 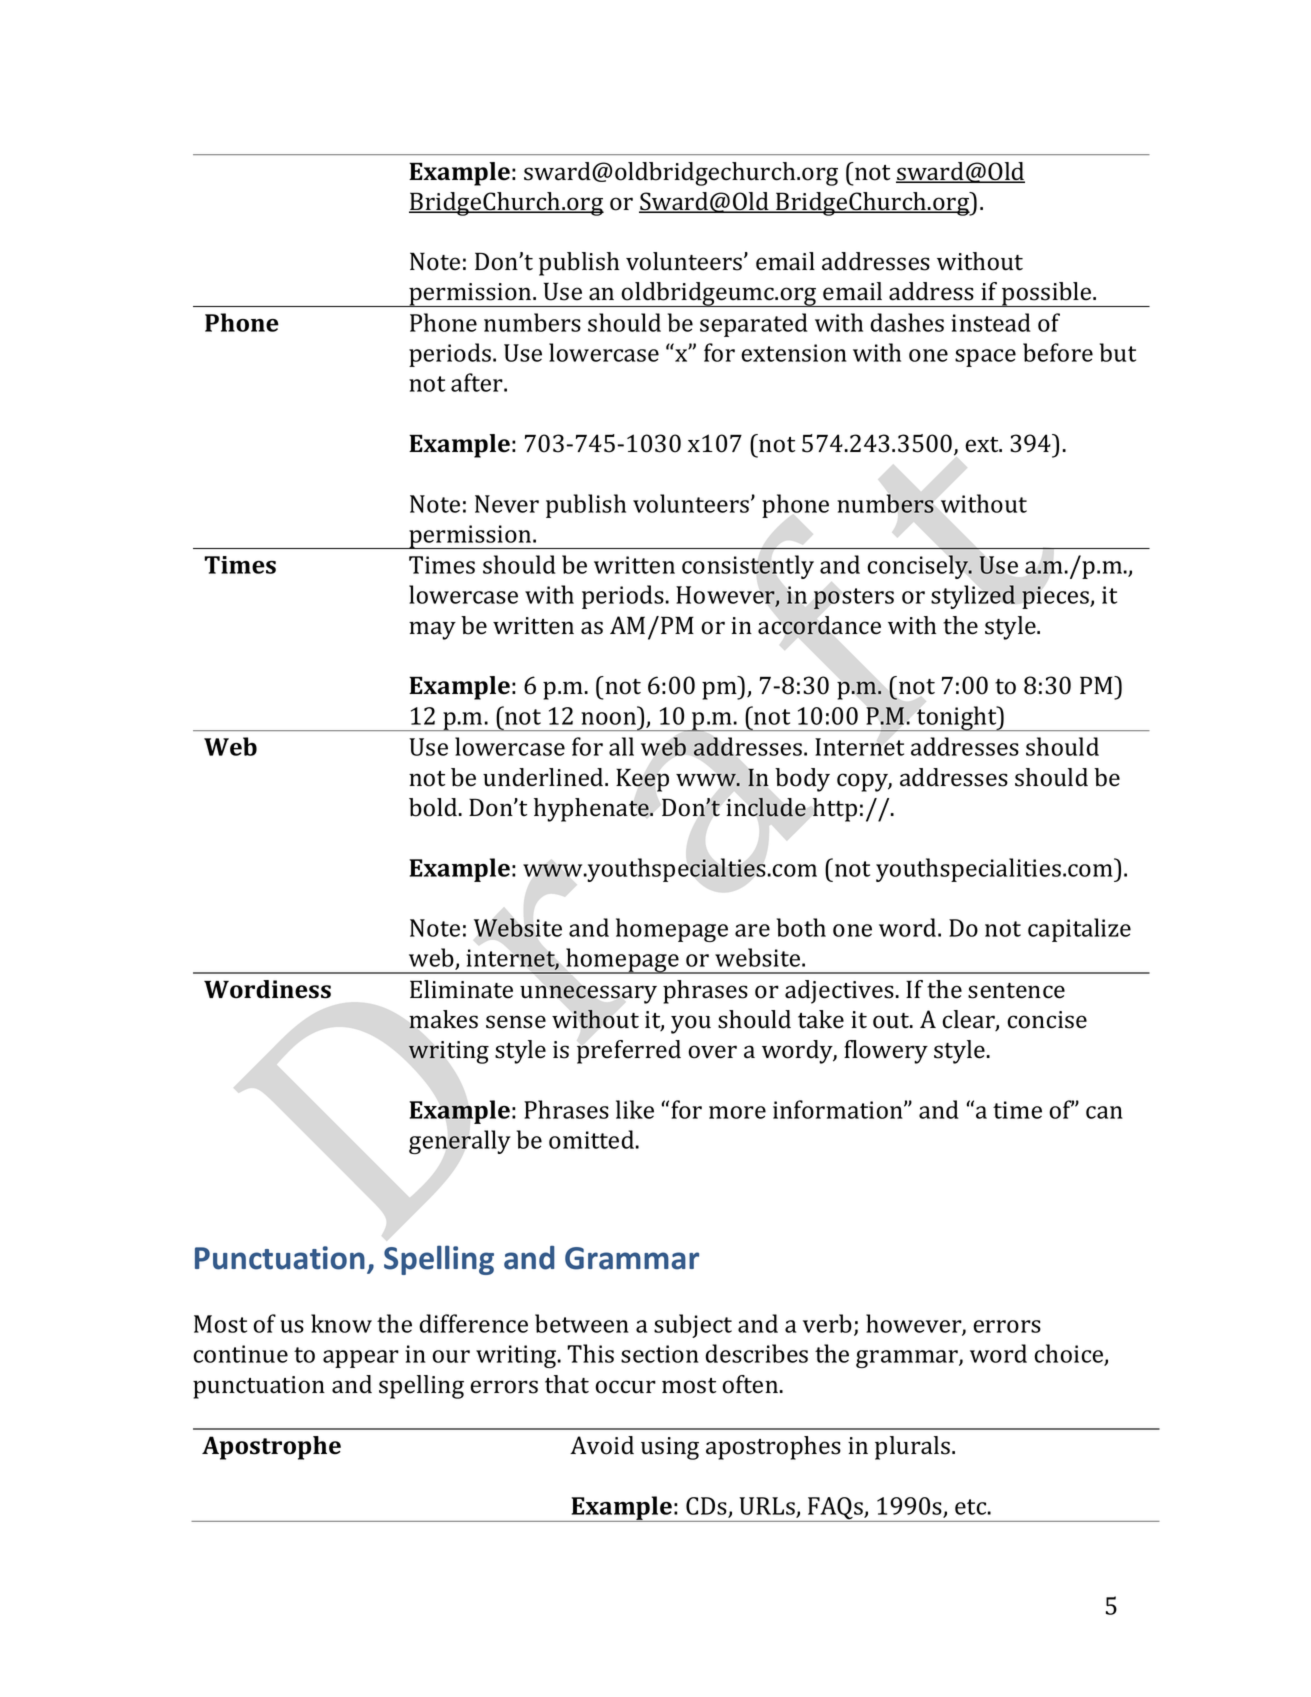 What do you see at coordinates (460, 1142) in the image?
I see `generally` at bounding box center [460, 1142].
